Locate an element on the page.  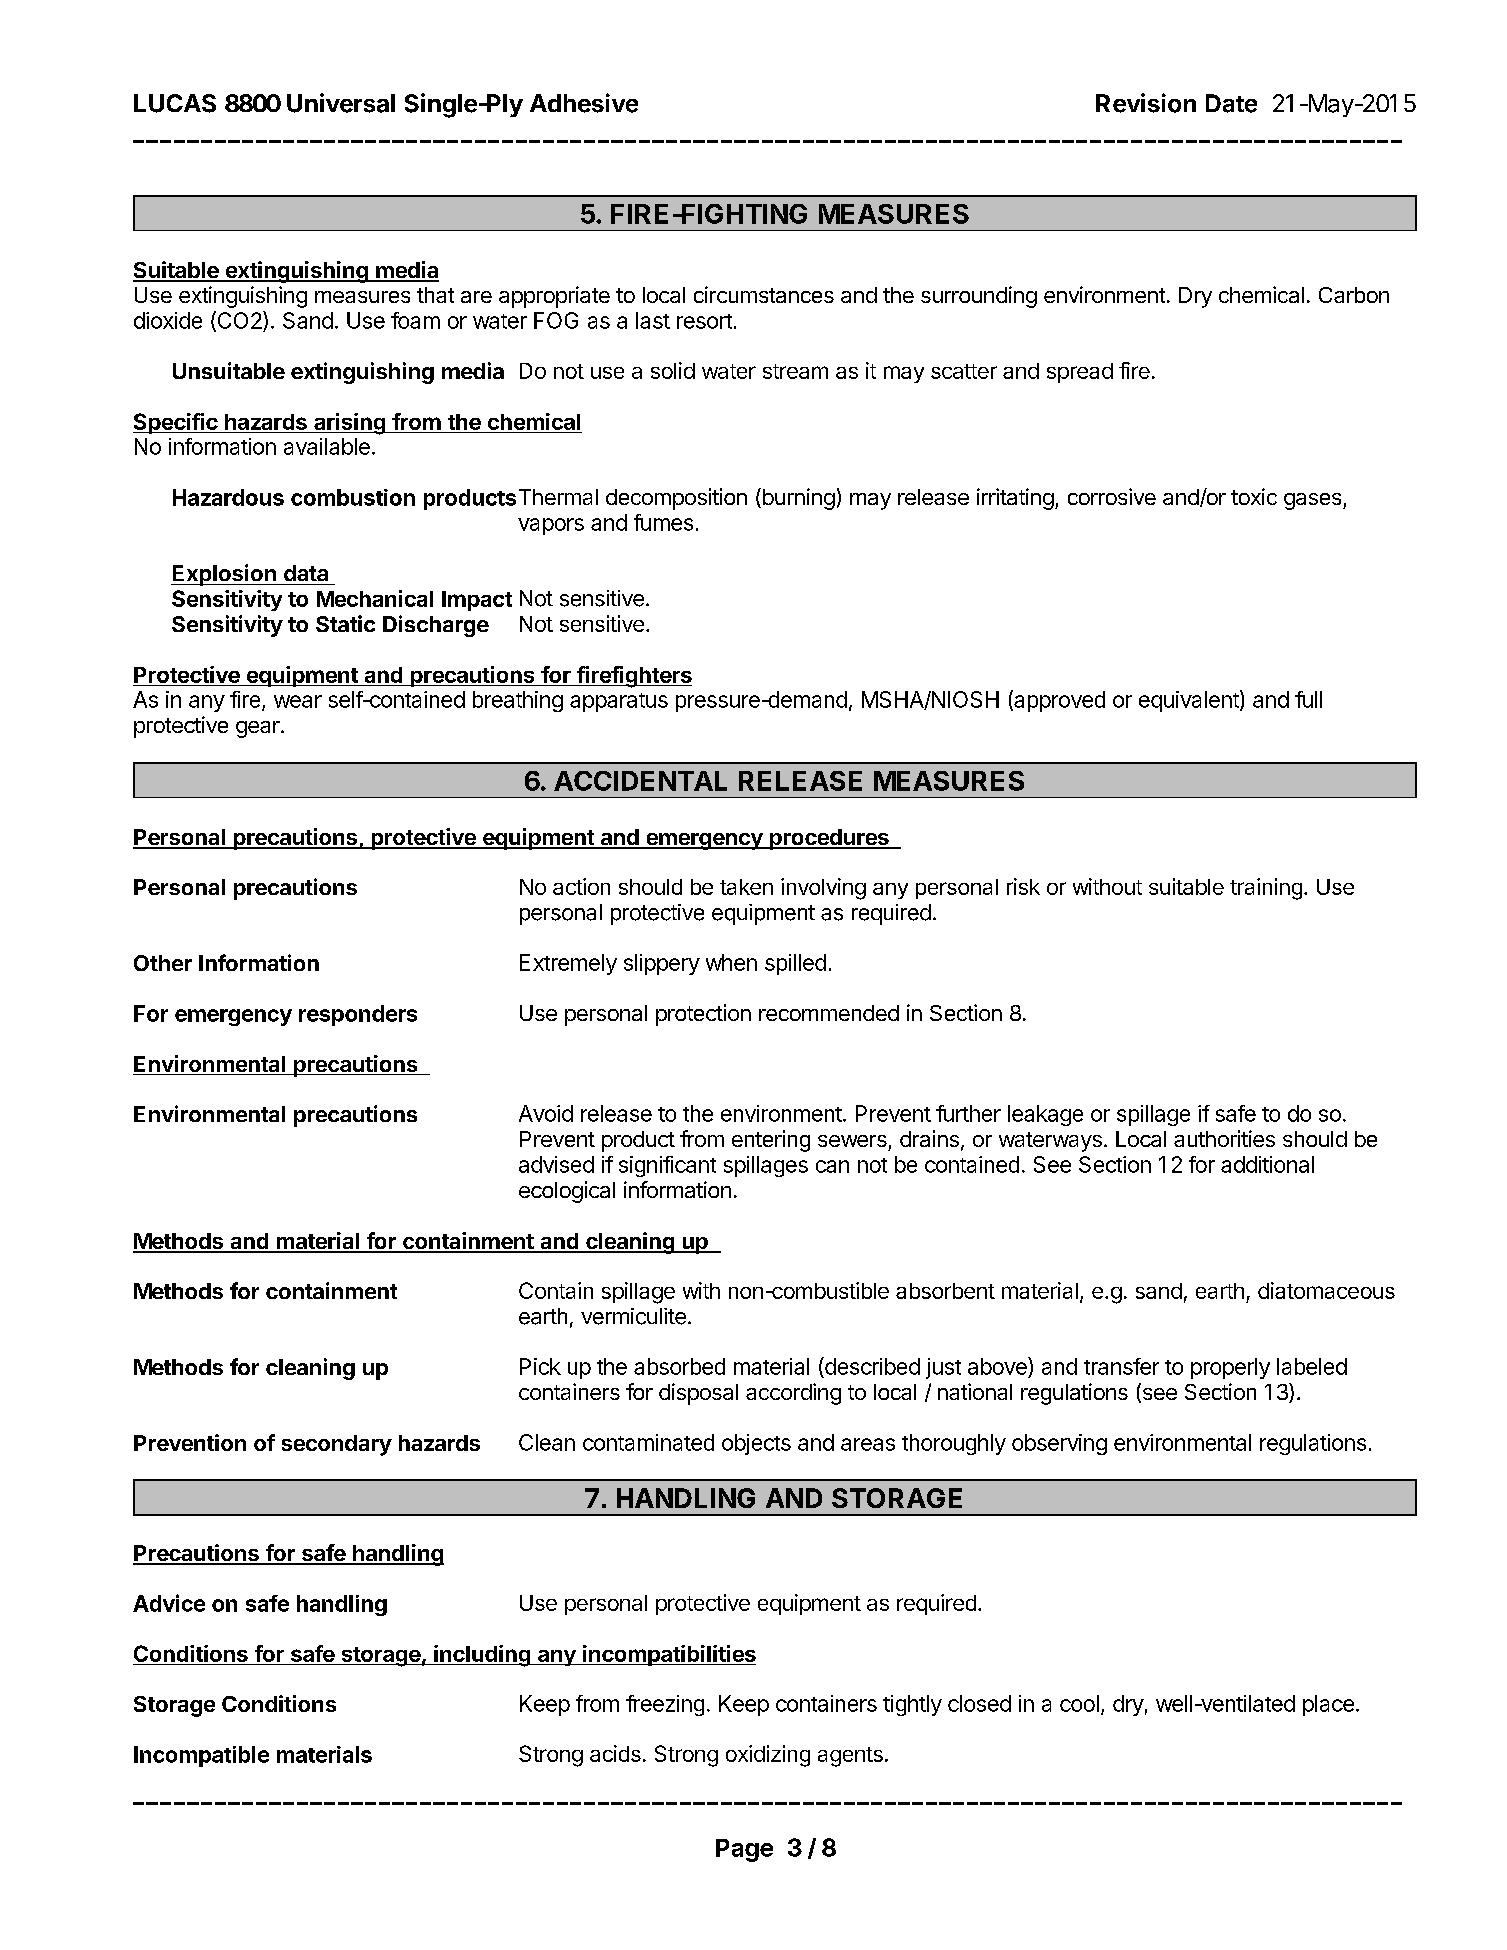
Date is located at coordinates (1231, 103).
